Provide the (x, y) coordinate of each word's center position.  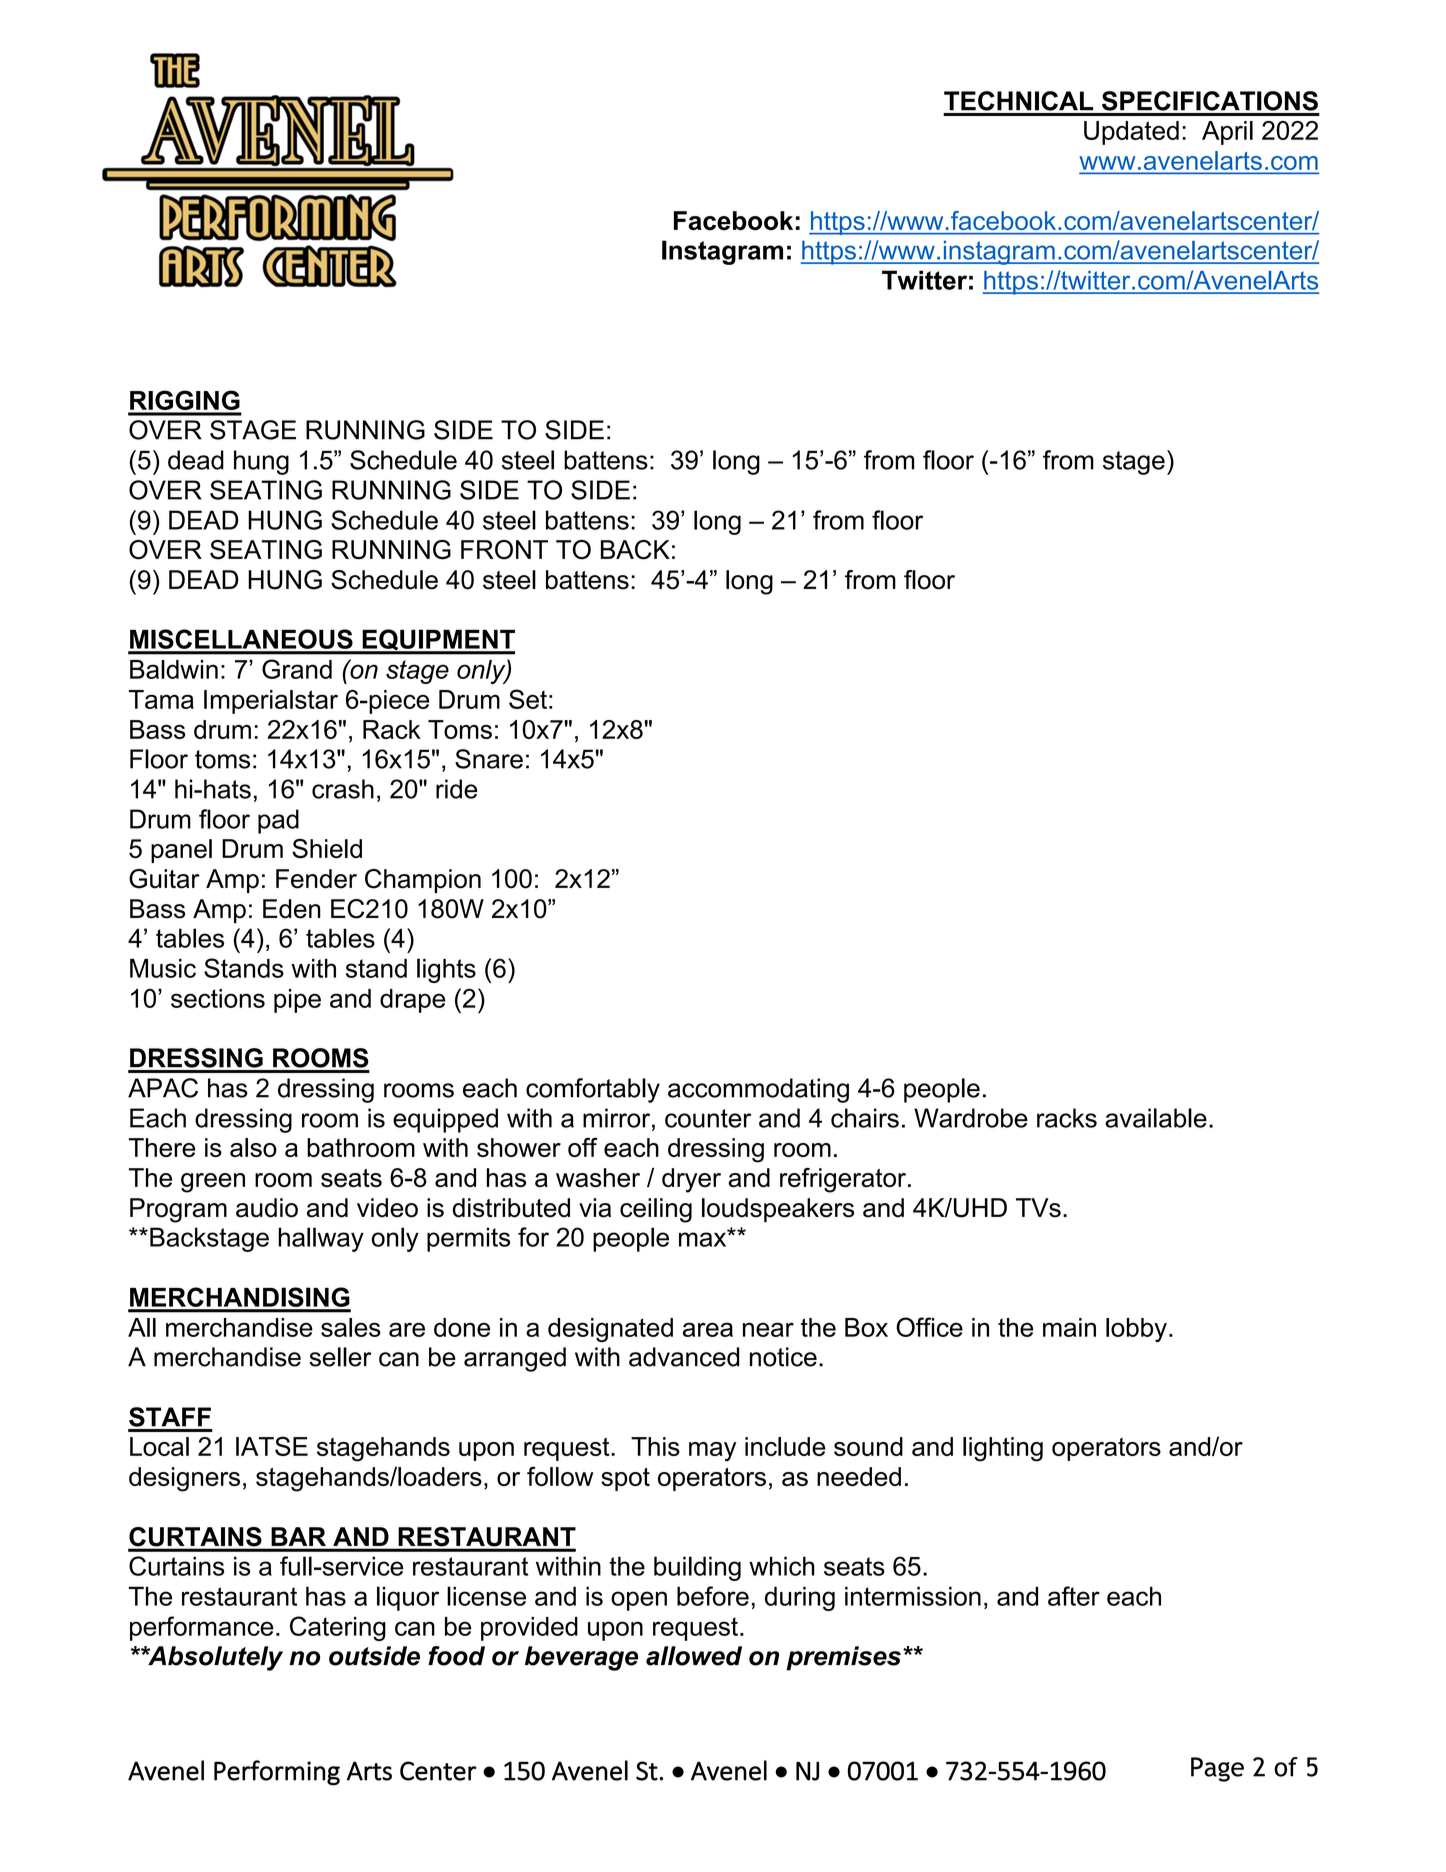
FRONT (504, 550)
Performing (277, 1773)
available (1156, 1118)
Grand (297, 669)
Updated (1131, 133)
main (1069, 1327)
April (1227, 133)
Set (528, 699)
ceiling (656, 1210)
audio (267, 1208)
